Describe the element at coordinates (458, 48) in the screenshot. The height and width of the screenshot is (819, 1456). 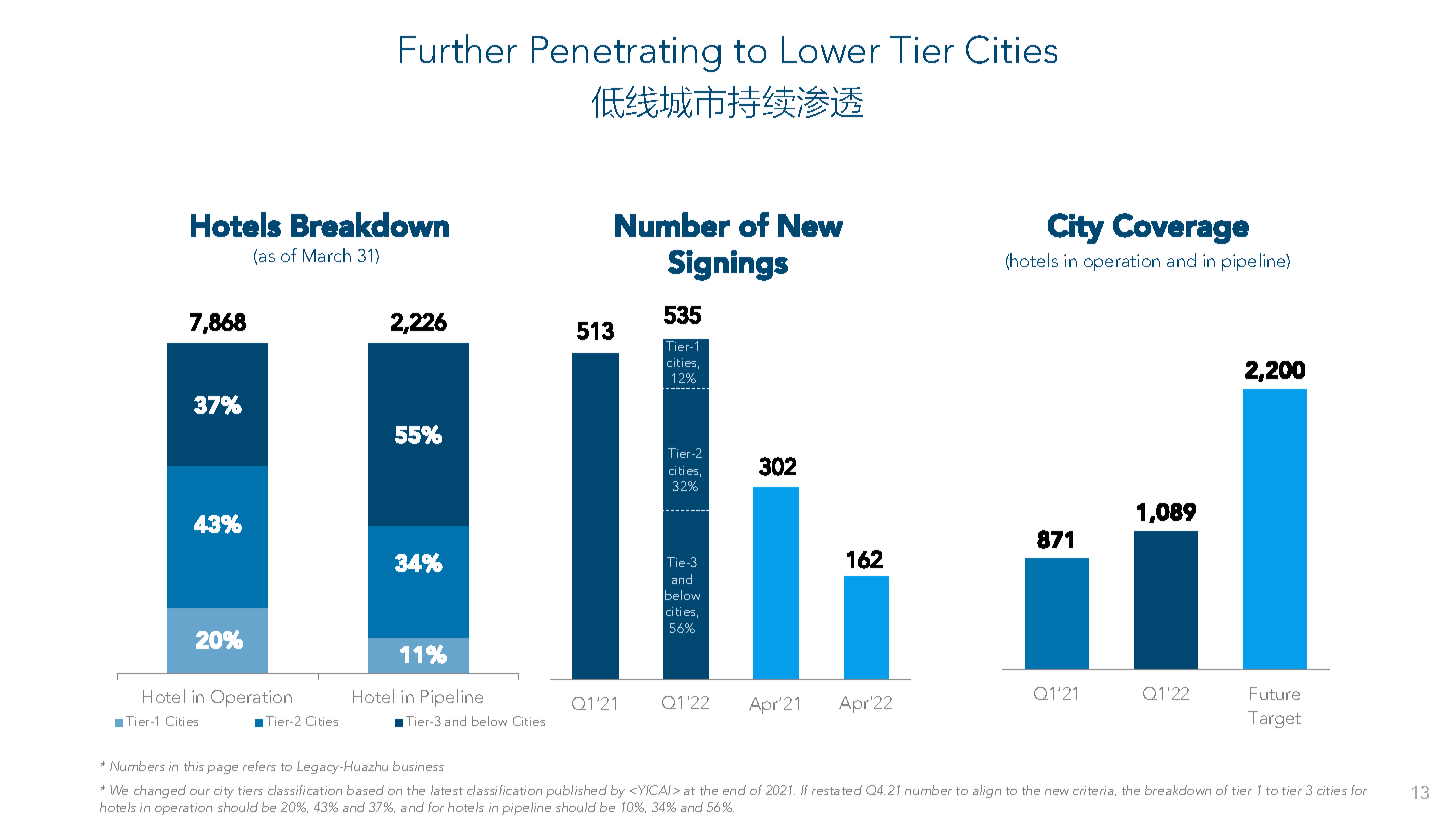
I see `Further` at that location.
